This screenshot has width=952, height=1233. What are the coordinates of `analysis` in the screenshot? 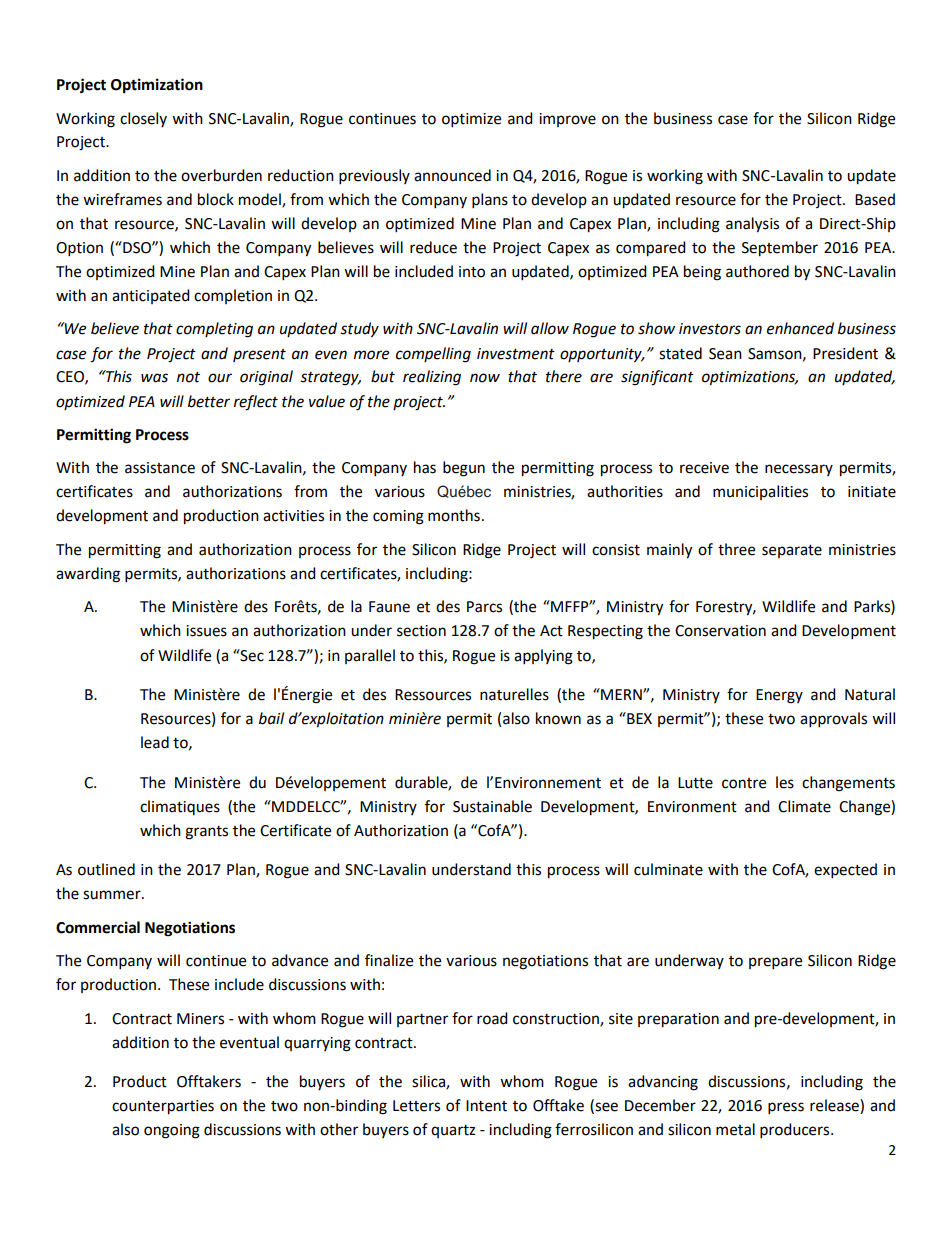 It's located at (752, 225).
